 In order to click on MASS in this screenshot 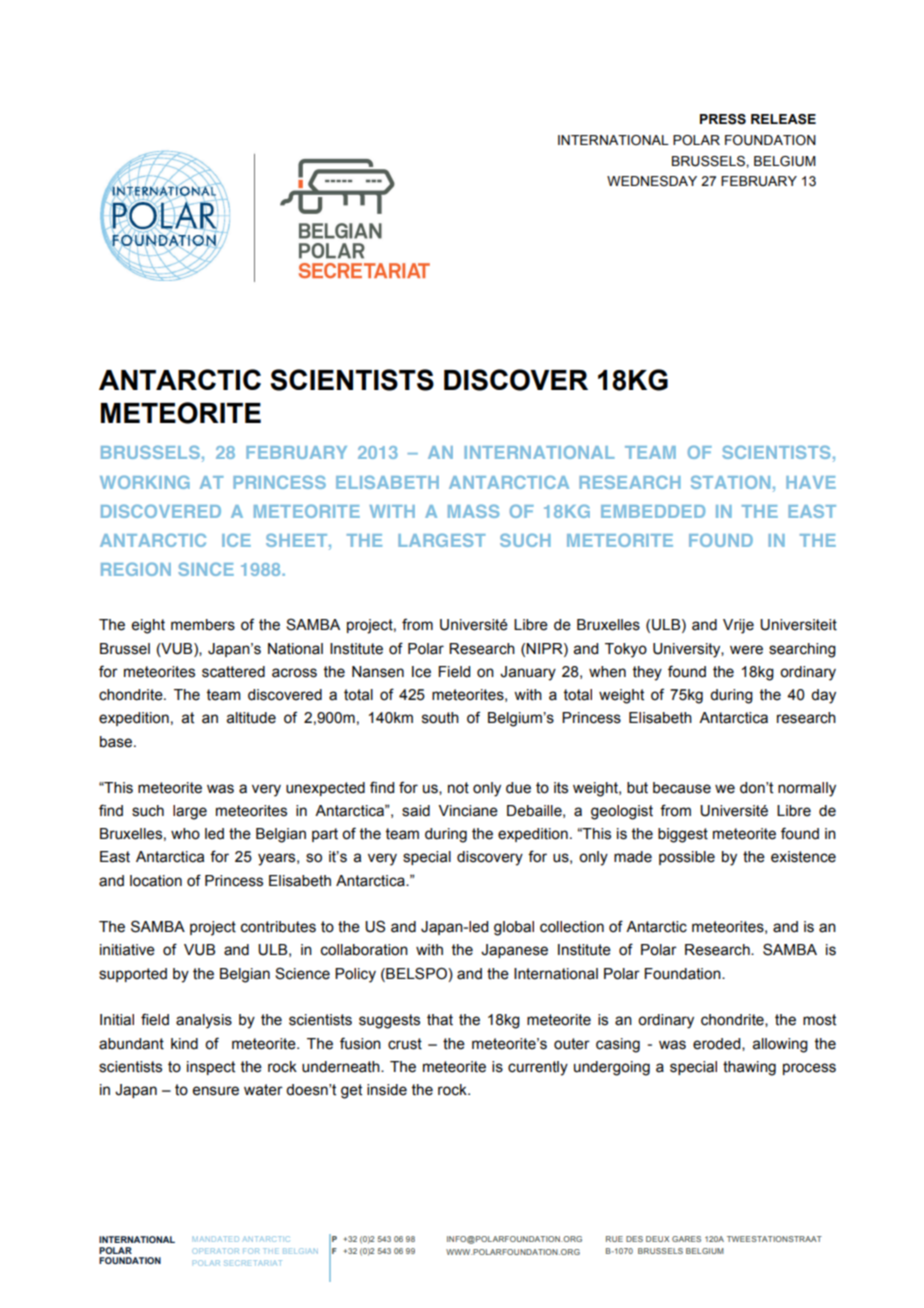, I will do `click(473, 511)`.
